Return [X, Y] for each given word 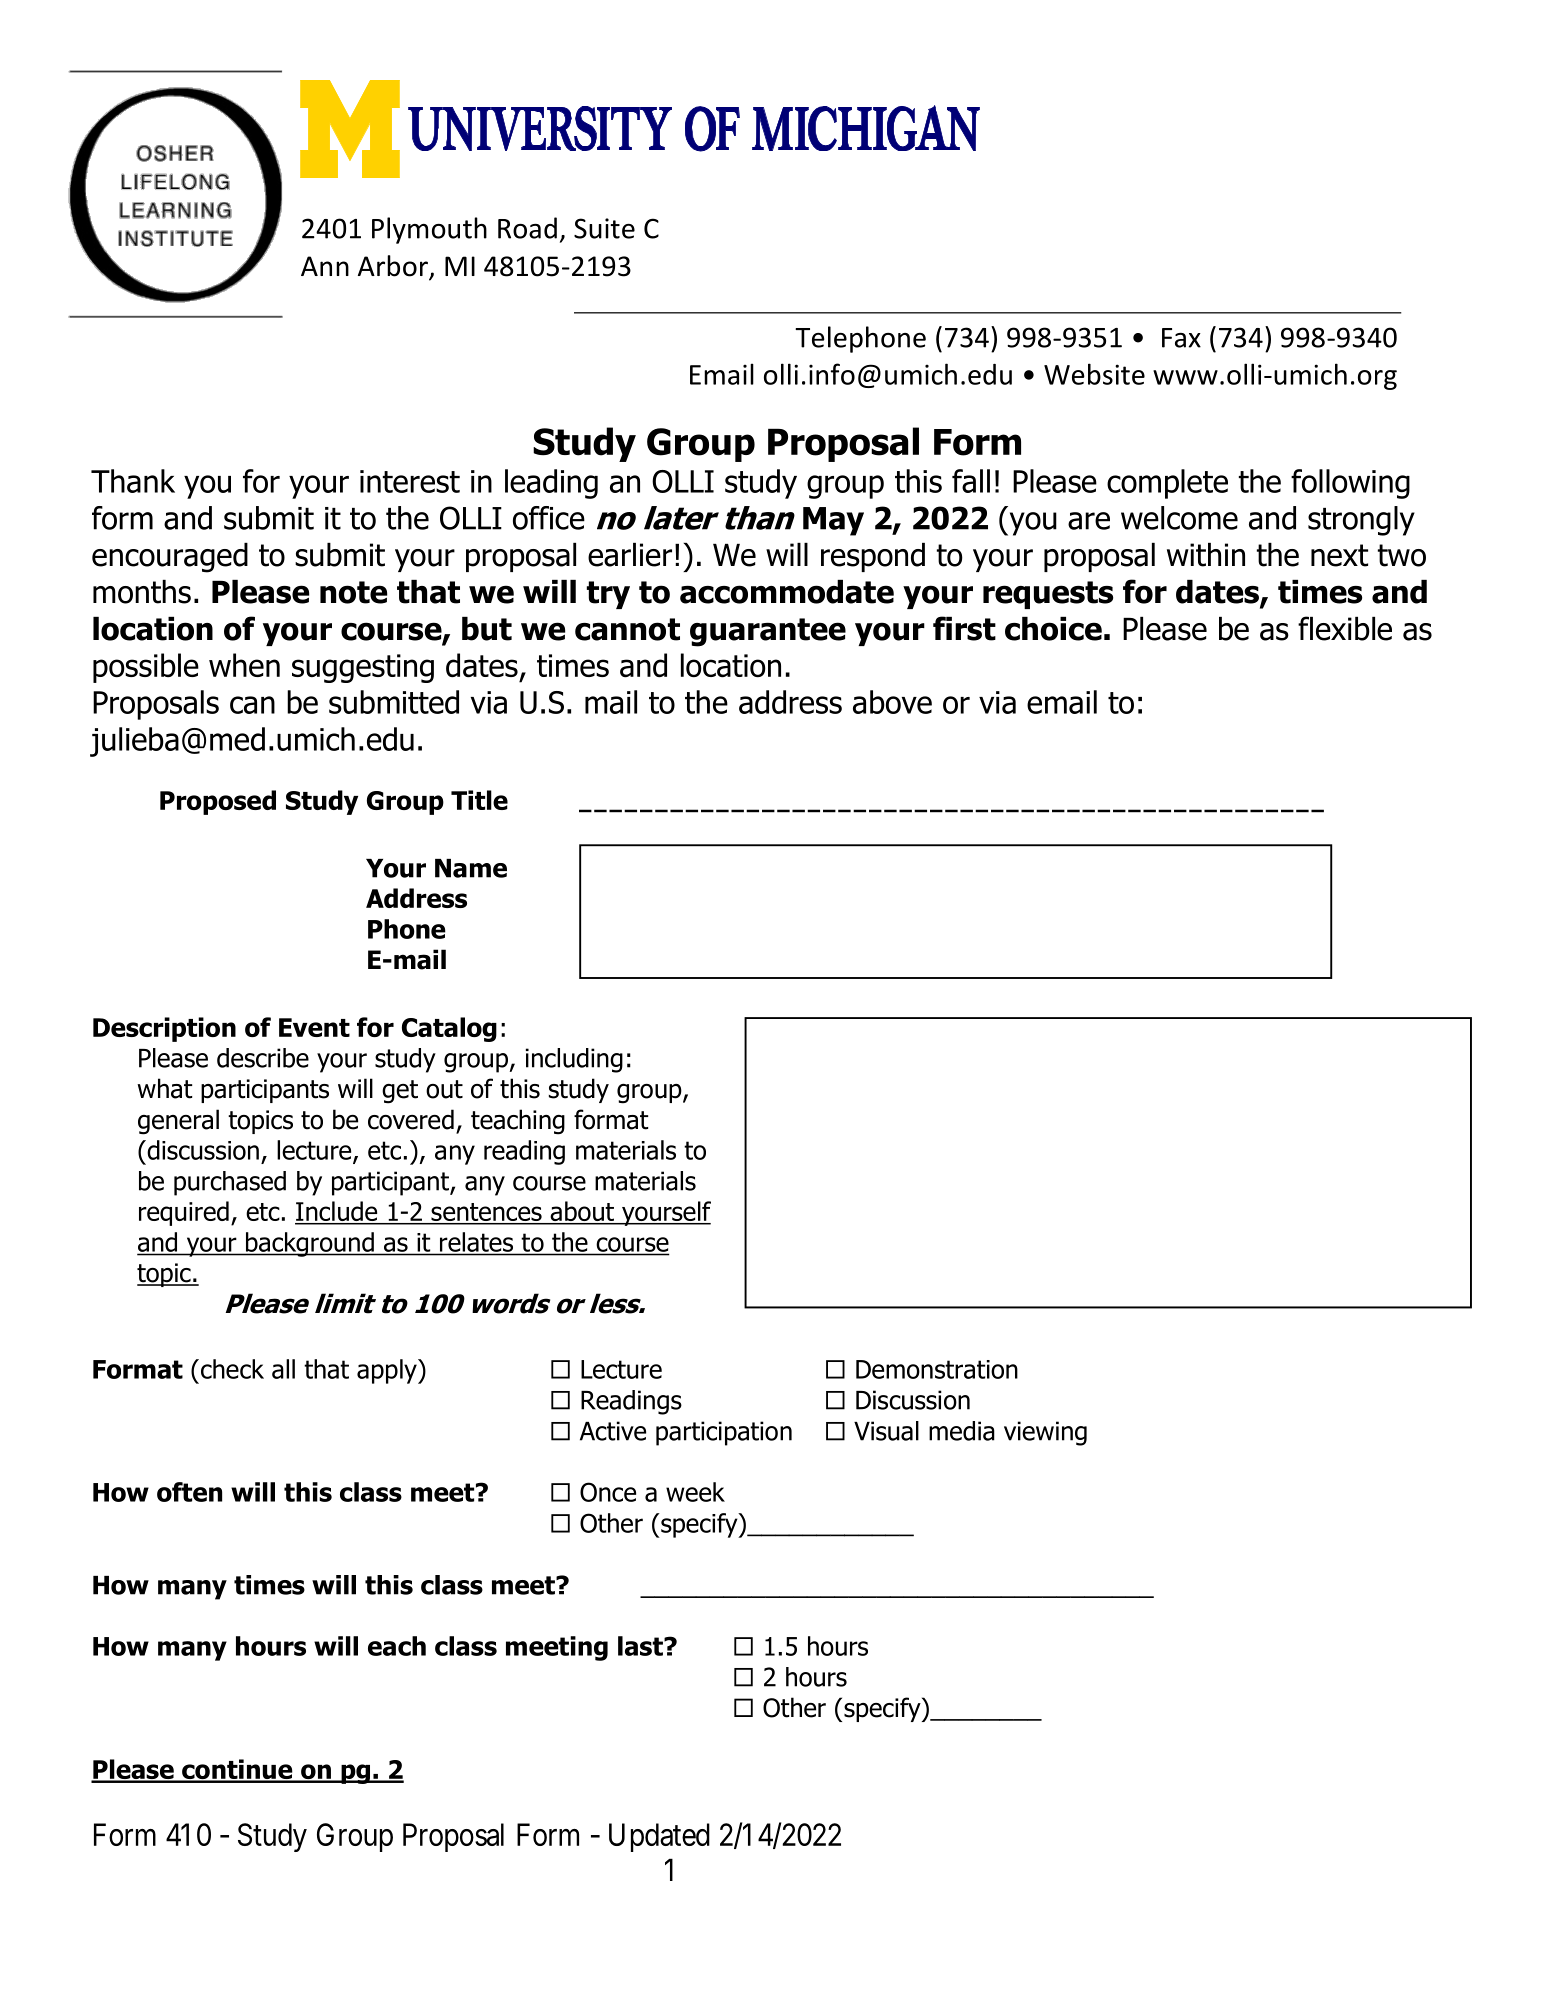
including [574, 1060]
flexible [1345, 628]
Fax [1181, 338]
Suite [604, 228]
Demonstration [937, 1369]
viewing [1045, 1433]
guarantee [768, 632]
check [231, 1369]
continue [237, 1770]
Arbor [394, 267]
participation [724, 1433]
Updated [659, 1837]
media [962, 1431]
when [244, 665]
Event [314, 1027]
